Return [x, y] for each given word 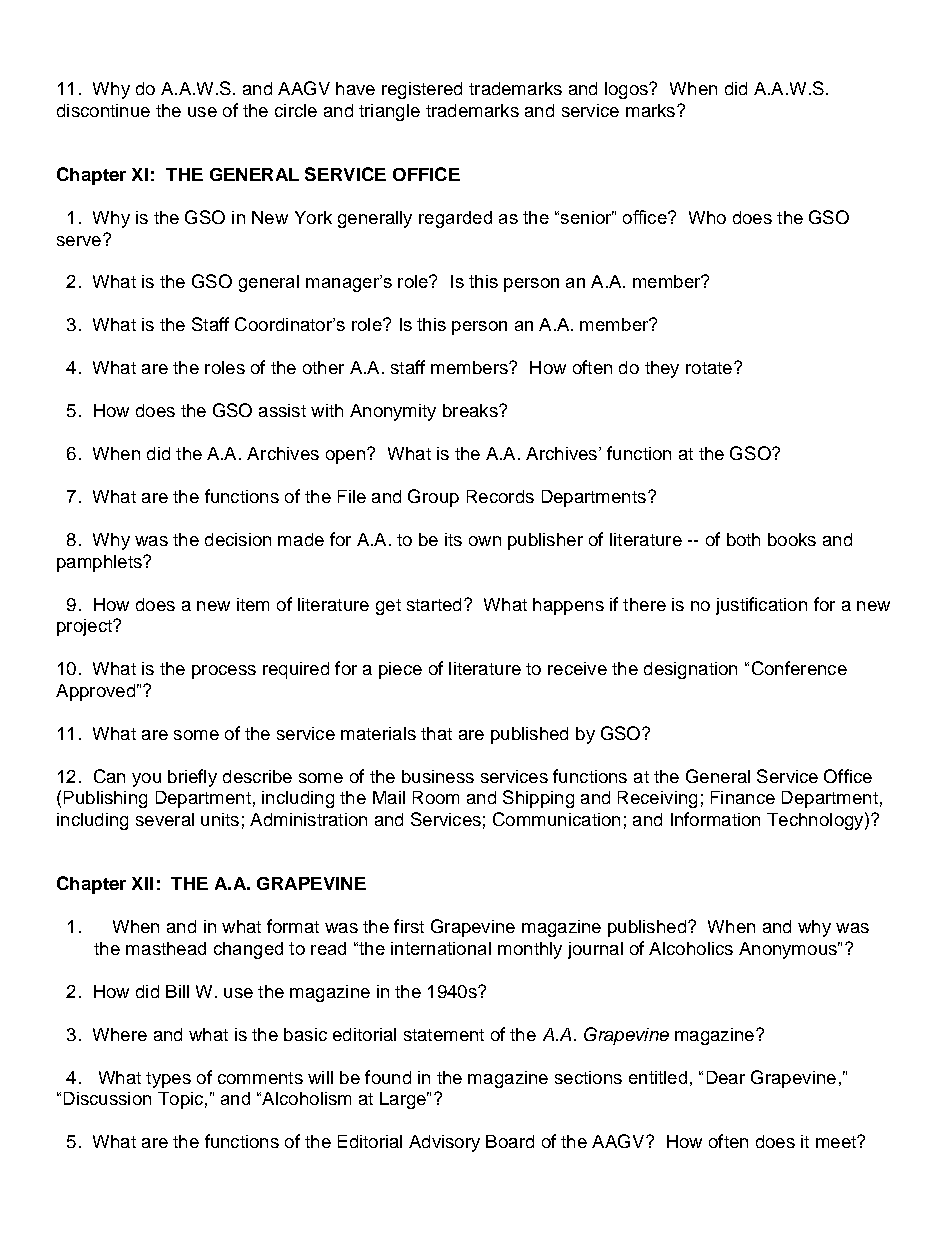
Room [436, 797]
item [253, 604]
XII [142, 883]
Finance [743, 797]
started [434, 604]
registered [422, 90]
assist [282, 410]
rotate [709, 368]
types [168, 1080]
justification [761, 606]
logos [627, 90]
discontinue [103, 110]
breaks [471, 410]
